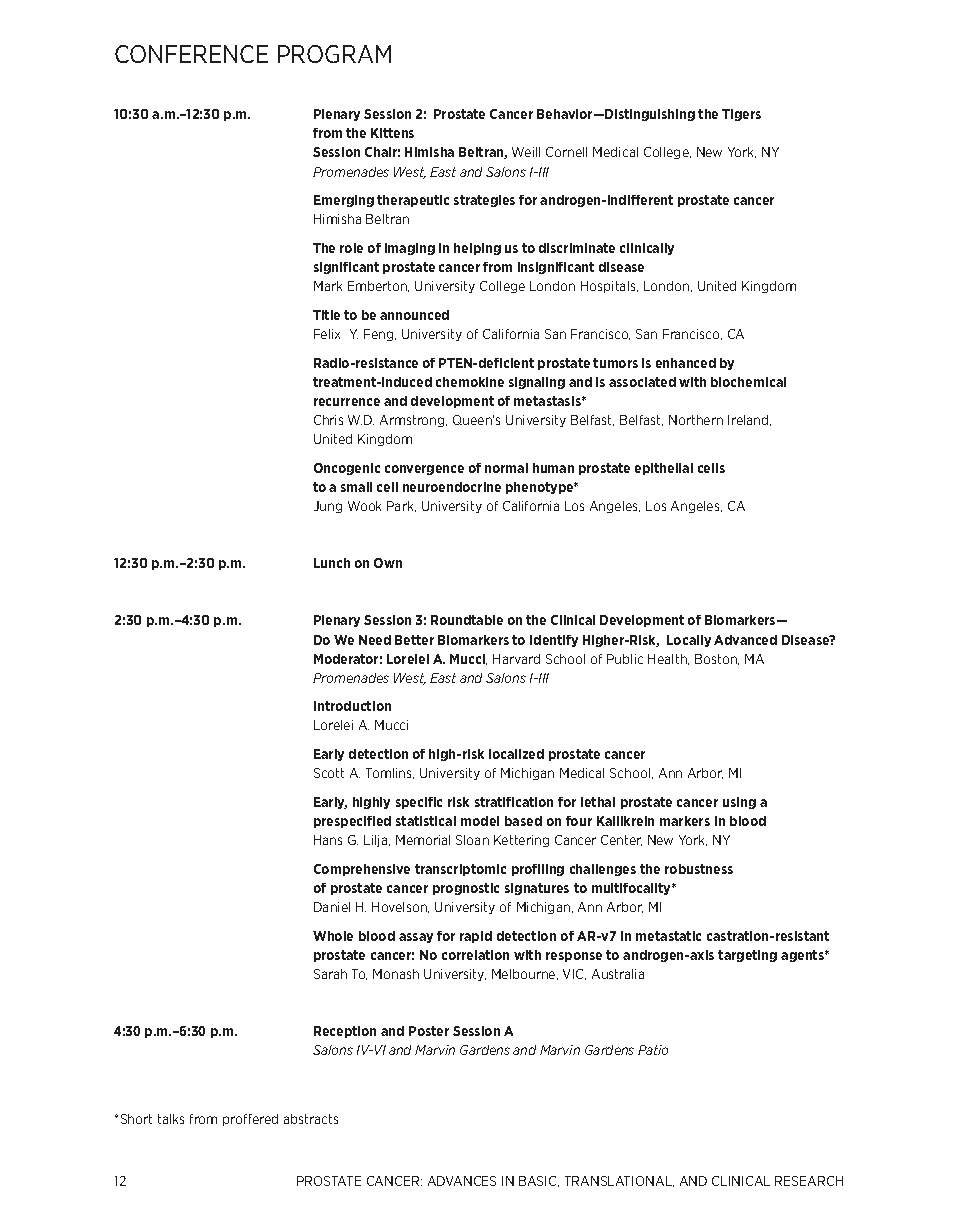 This page has height=1232, width=959. I want to click on Daniel, so click(332, 907).
